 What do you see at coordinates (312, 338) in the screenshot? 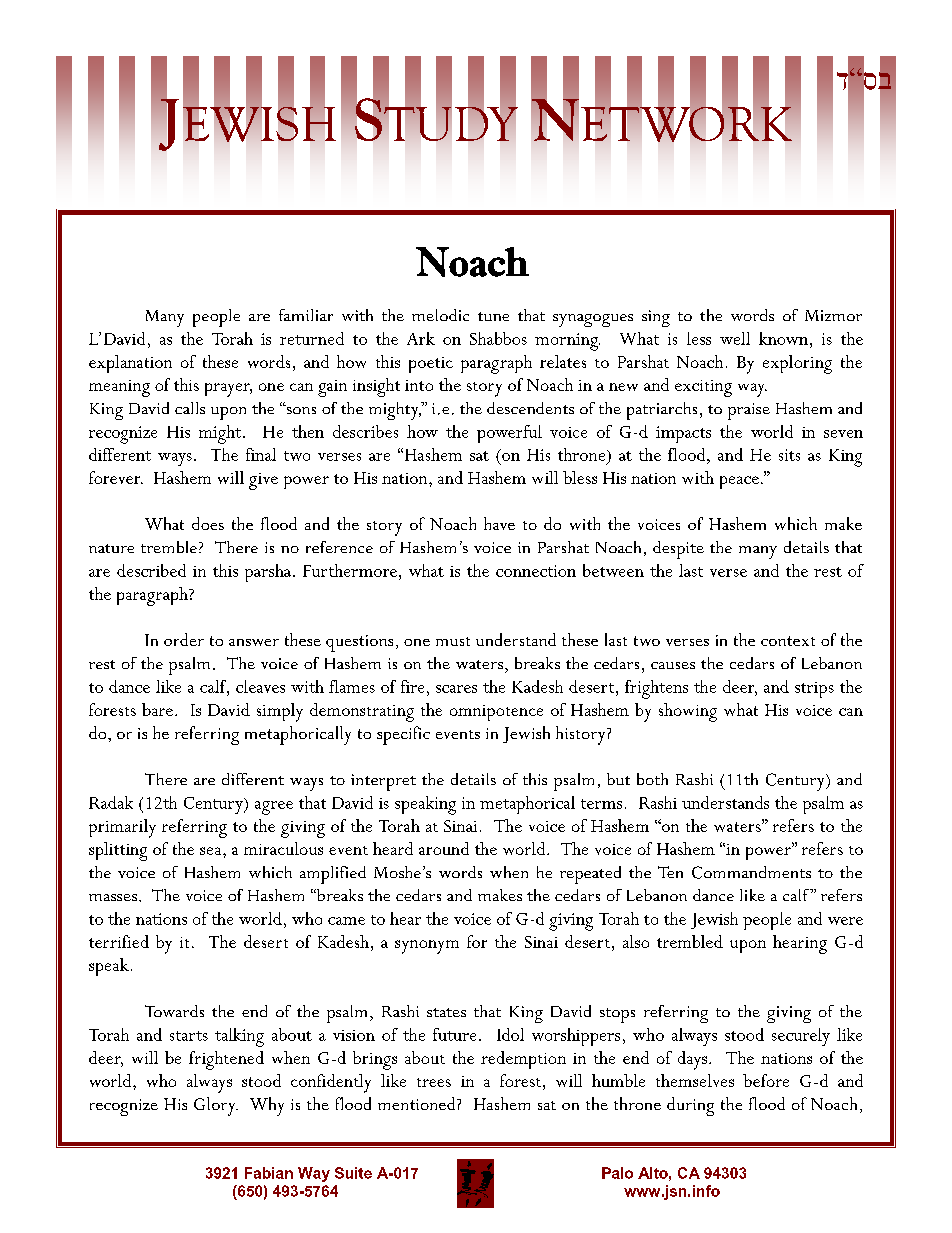
I see `returned` at bounding box center [312, 338].
